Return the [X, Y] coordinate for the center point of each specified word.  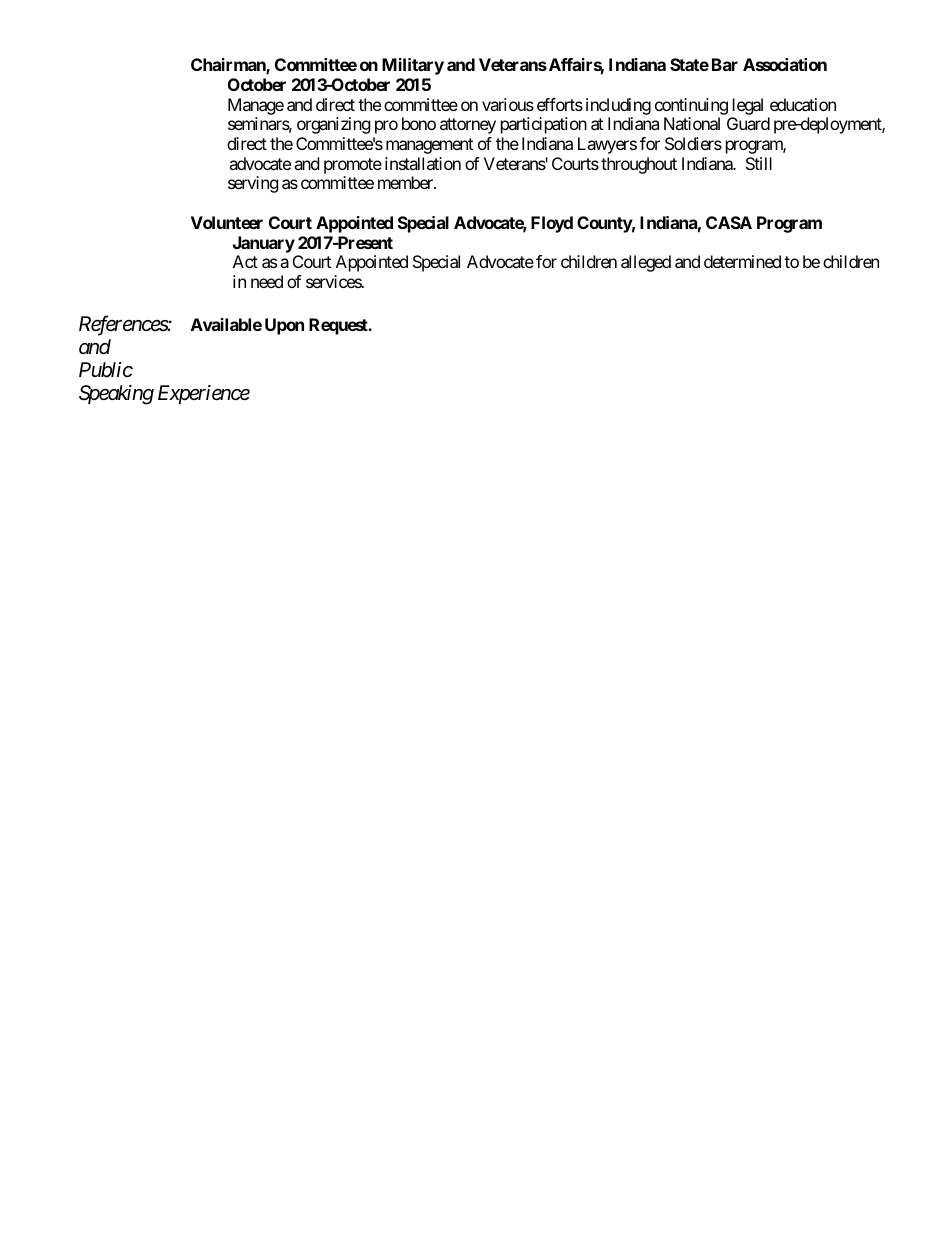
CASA [729, 222]
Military [413, 66]
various [508, 104]
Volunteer [227, 222]
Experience [204, 394]
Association [785, 64]
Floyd [552, 224]
